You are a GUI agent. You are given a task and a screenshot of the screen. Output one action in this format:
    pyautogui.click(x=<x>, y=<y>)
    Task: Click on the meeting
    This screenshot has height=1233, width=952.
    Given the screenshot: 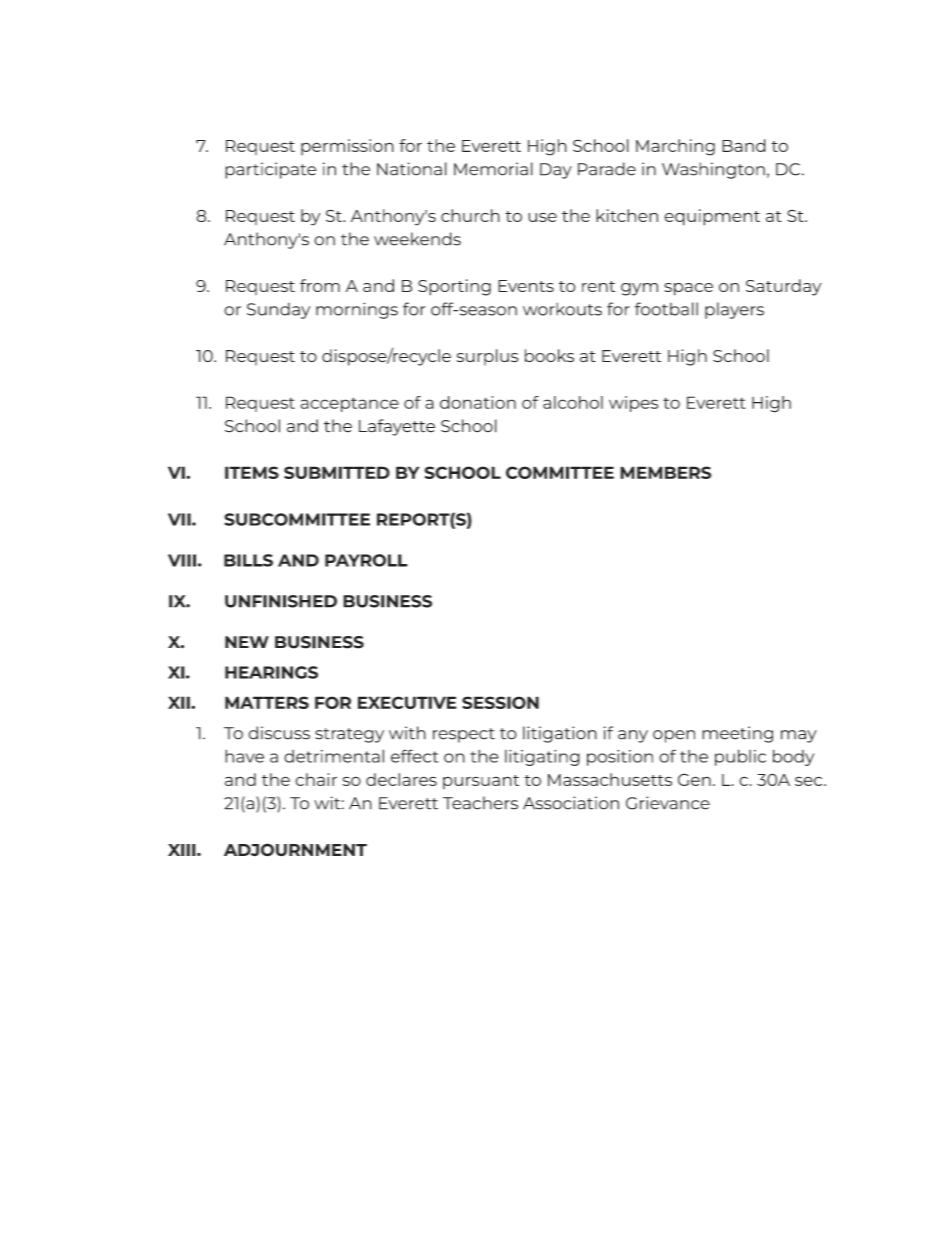 What is the action you would take?
    pyautogui.click(x=737, y=734)
